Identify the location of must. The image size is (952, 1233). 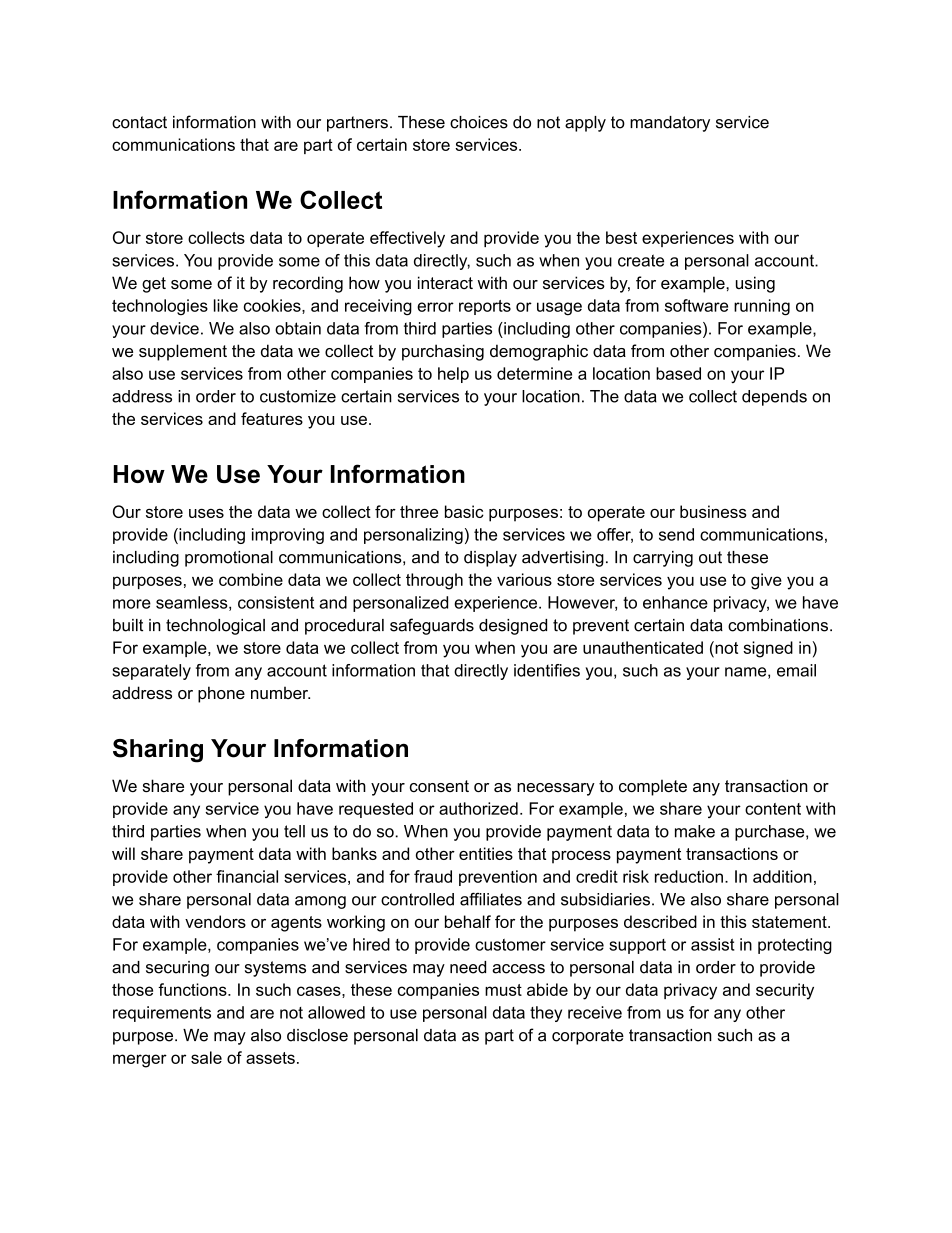
(503, 990).
